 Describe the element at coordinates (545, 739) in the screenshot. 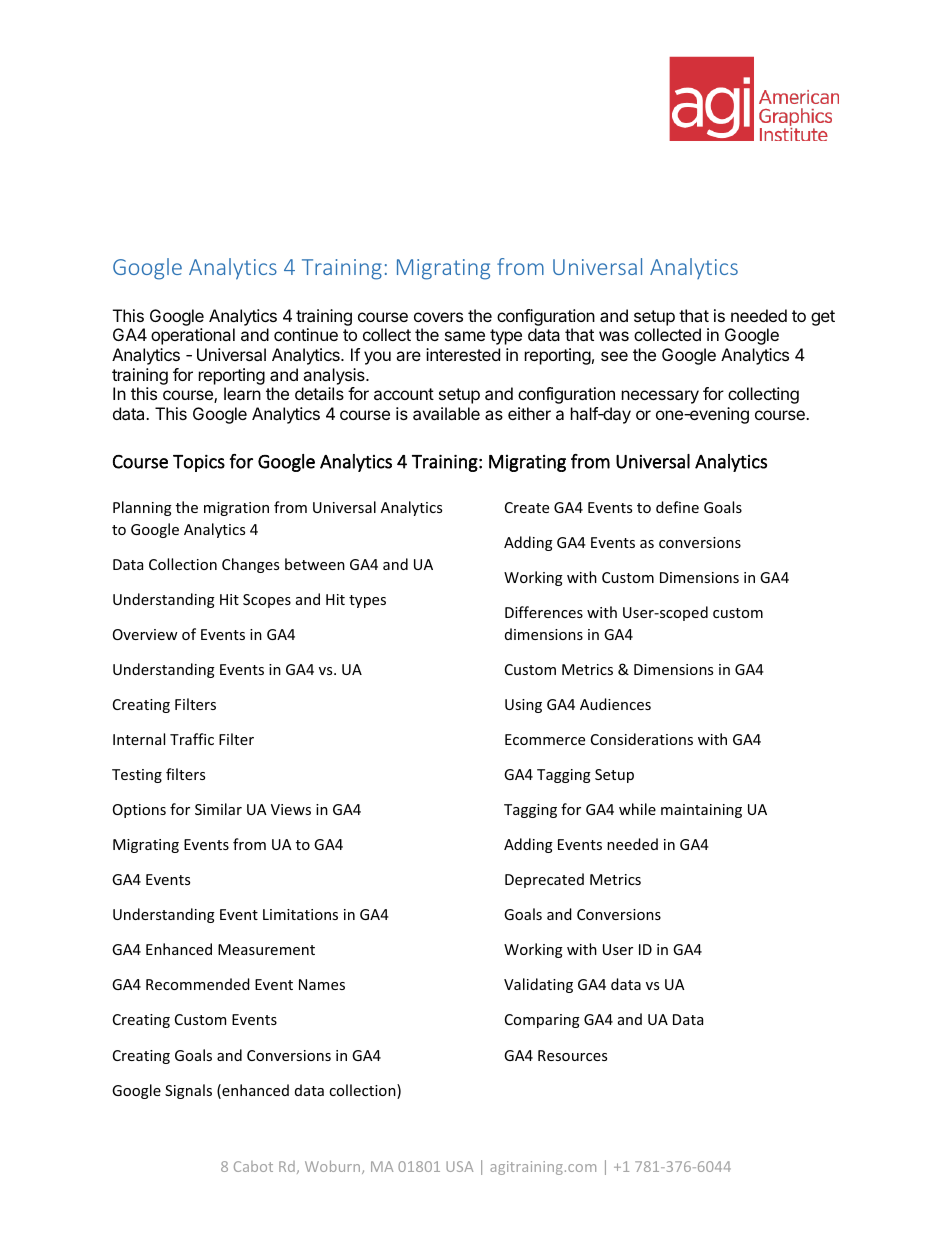

I see `Ecommerce` at that location.
